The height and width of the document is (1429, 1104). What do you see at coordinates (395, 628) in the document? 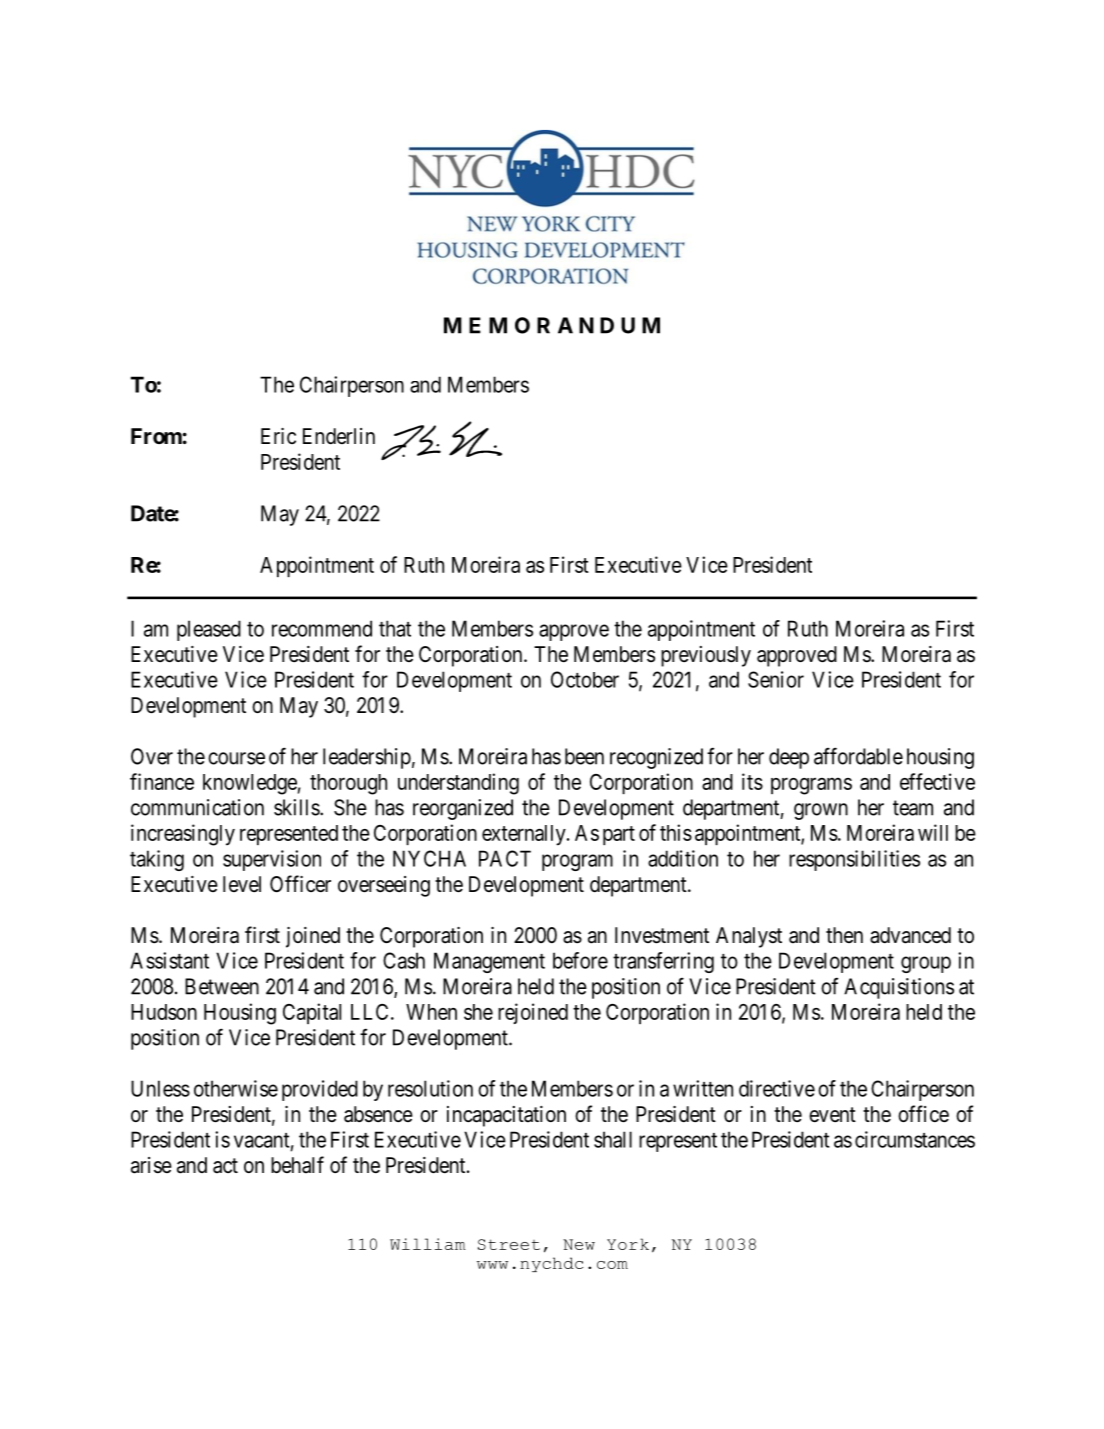
I see `that` at bounding box center [395, 628].
